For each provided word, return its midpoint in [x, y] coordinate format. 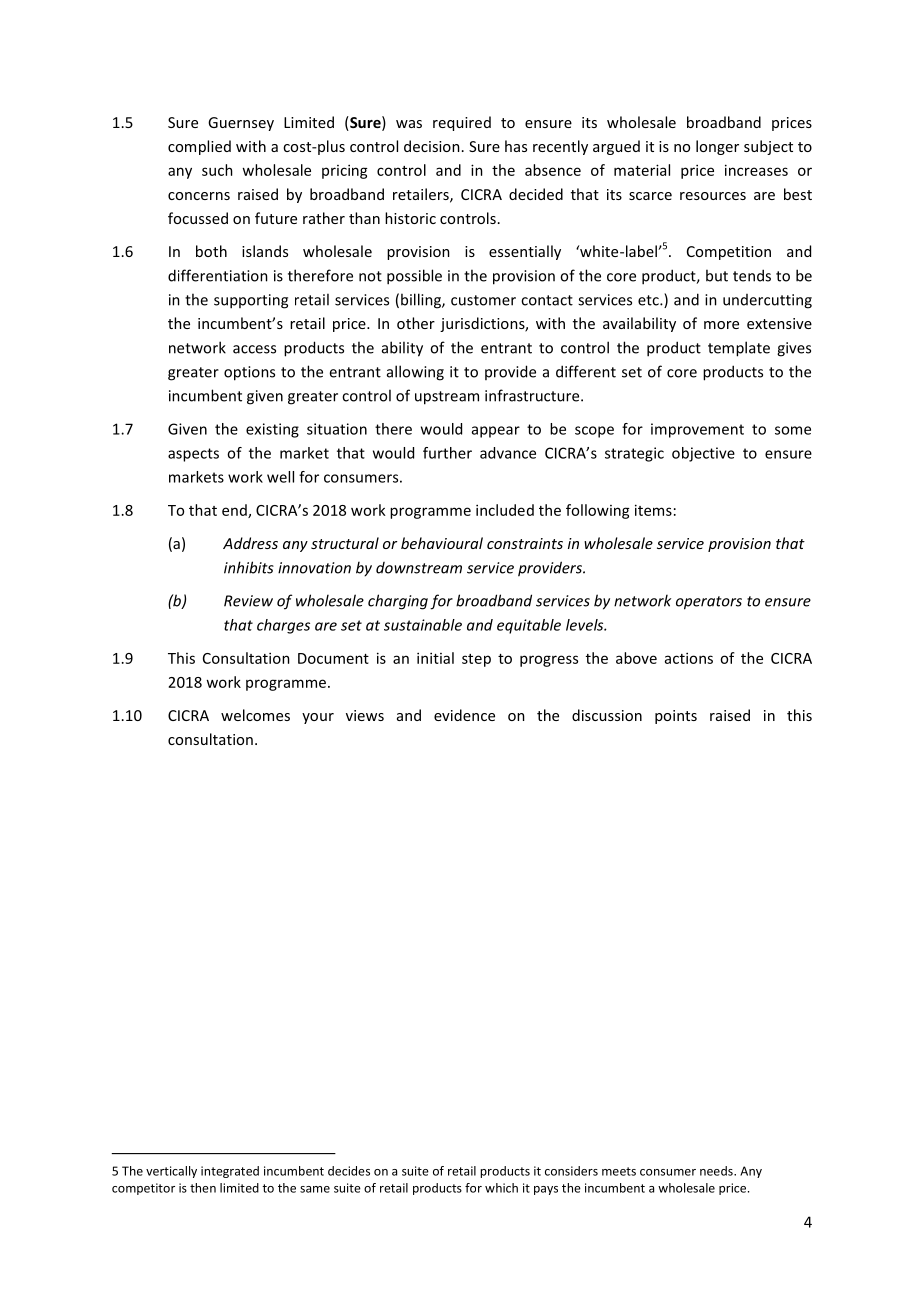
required [462, 123]
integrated [230, 1172]
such [217, 170]
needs [717, 1171]
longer [717, 147]
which [501, 1188]
